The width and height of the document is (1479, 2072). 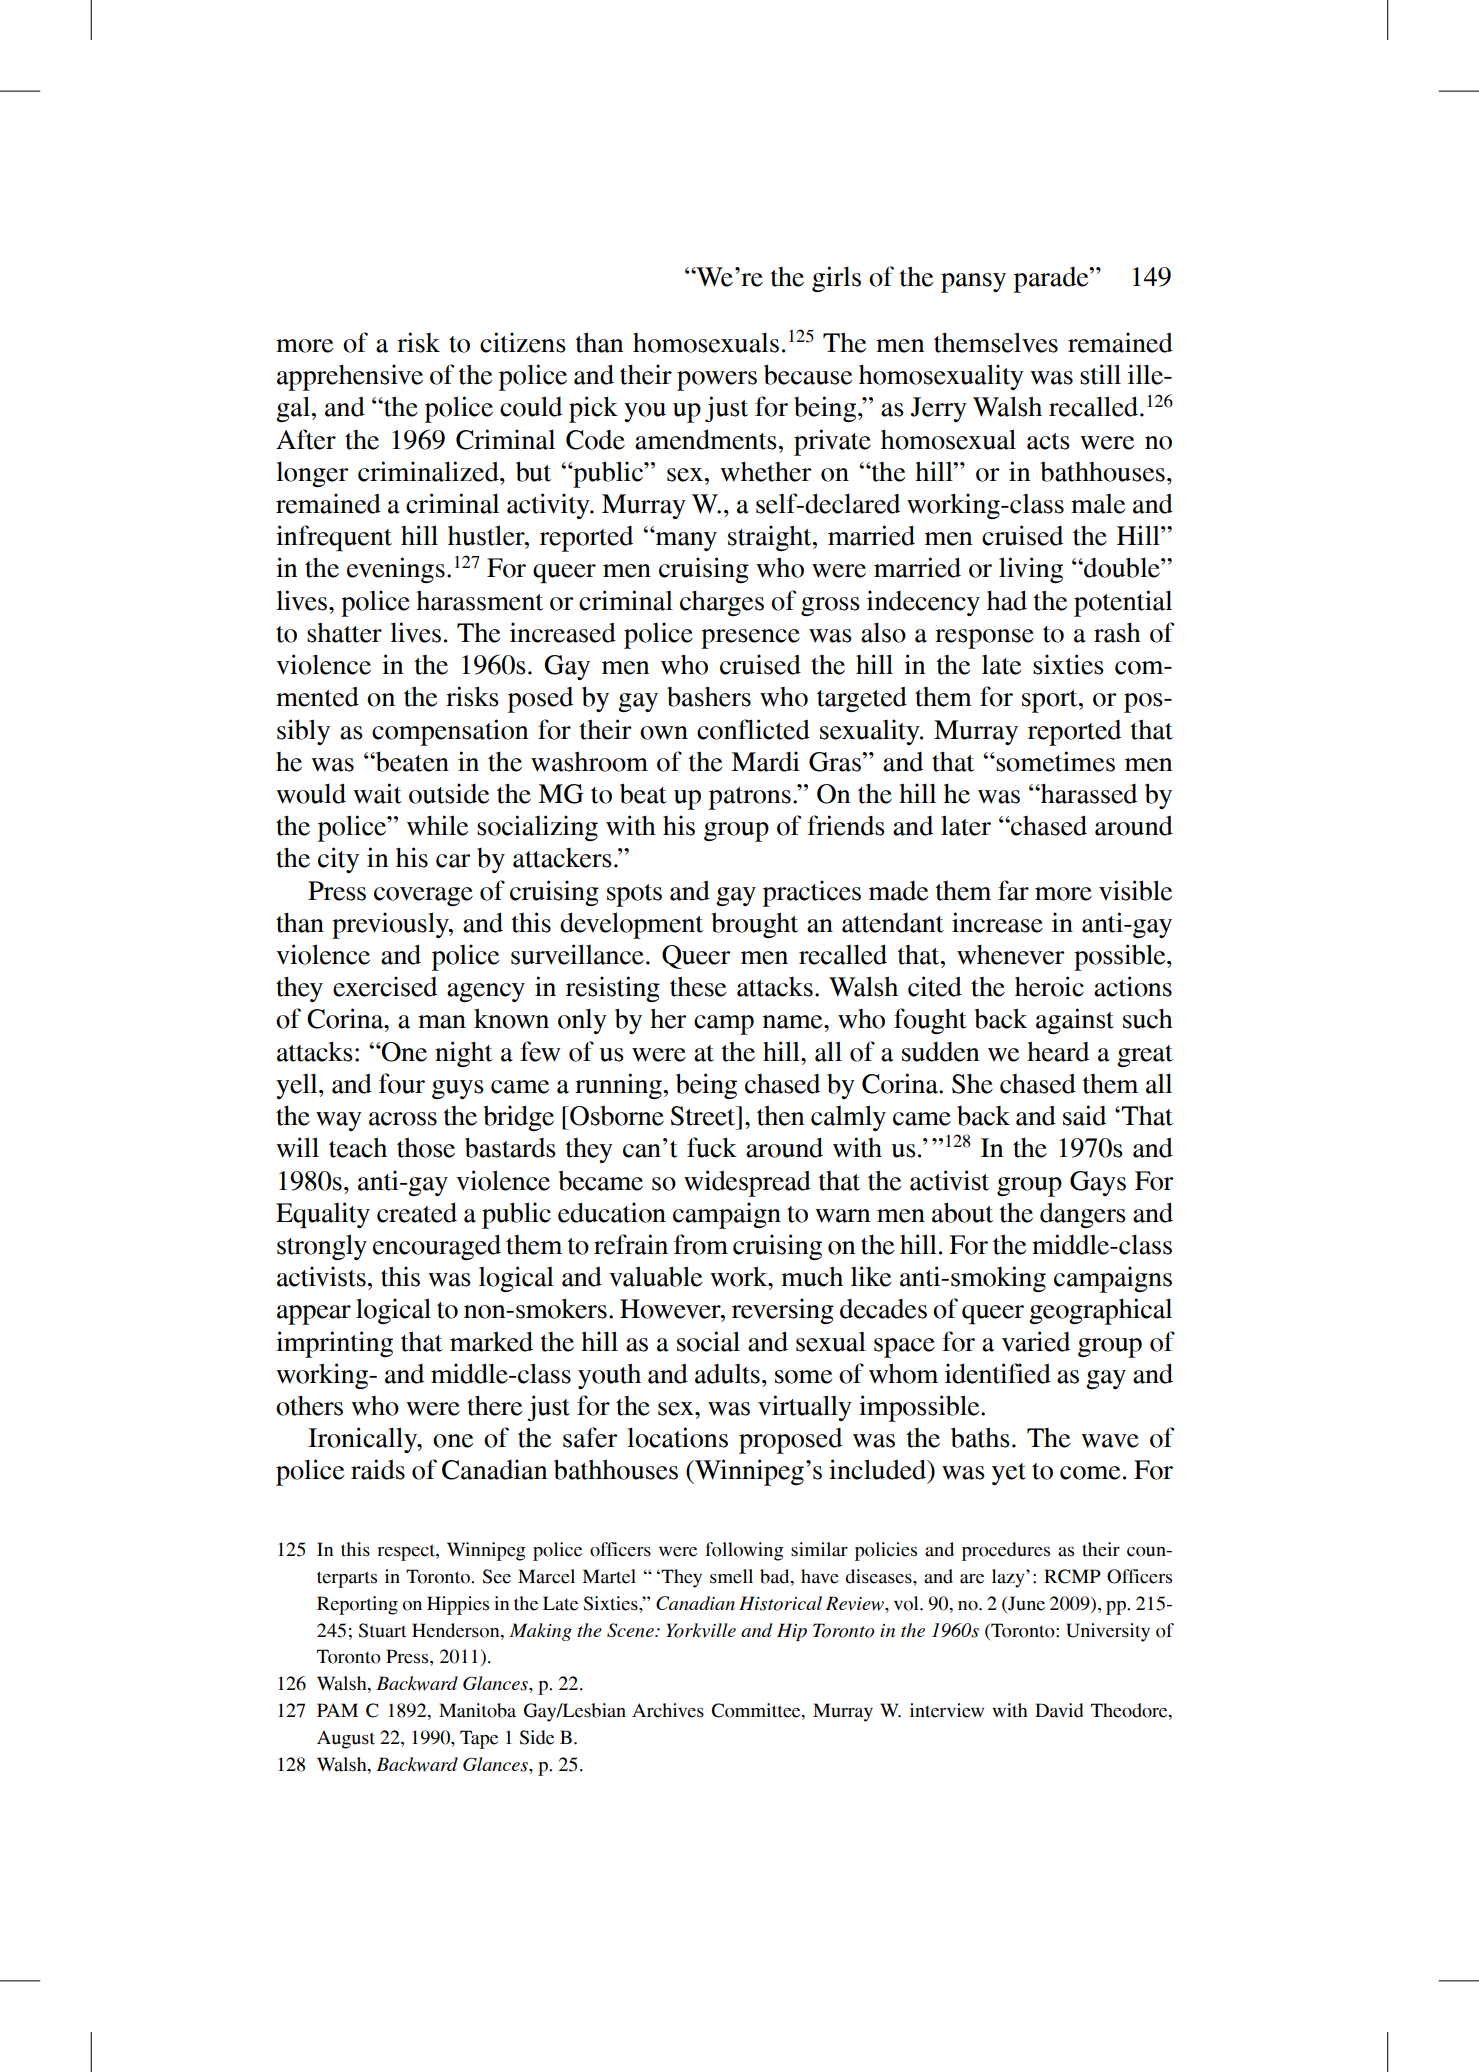 I want to click on exercised, so click(x=385, y=986).
